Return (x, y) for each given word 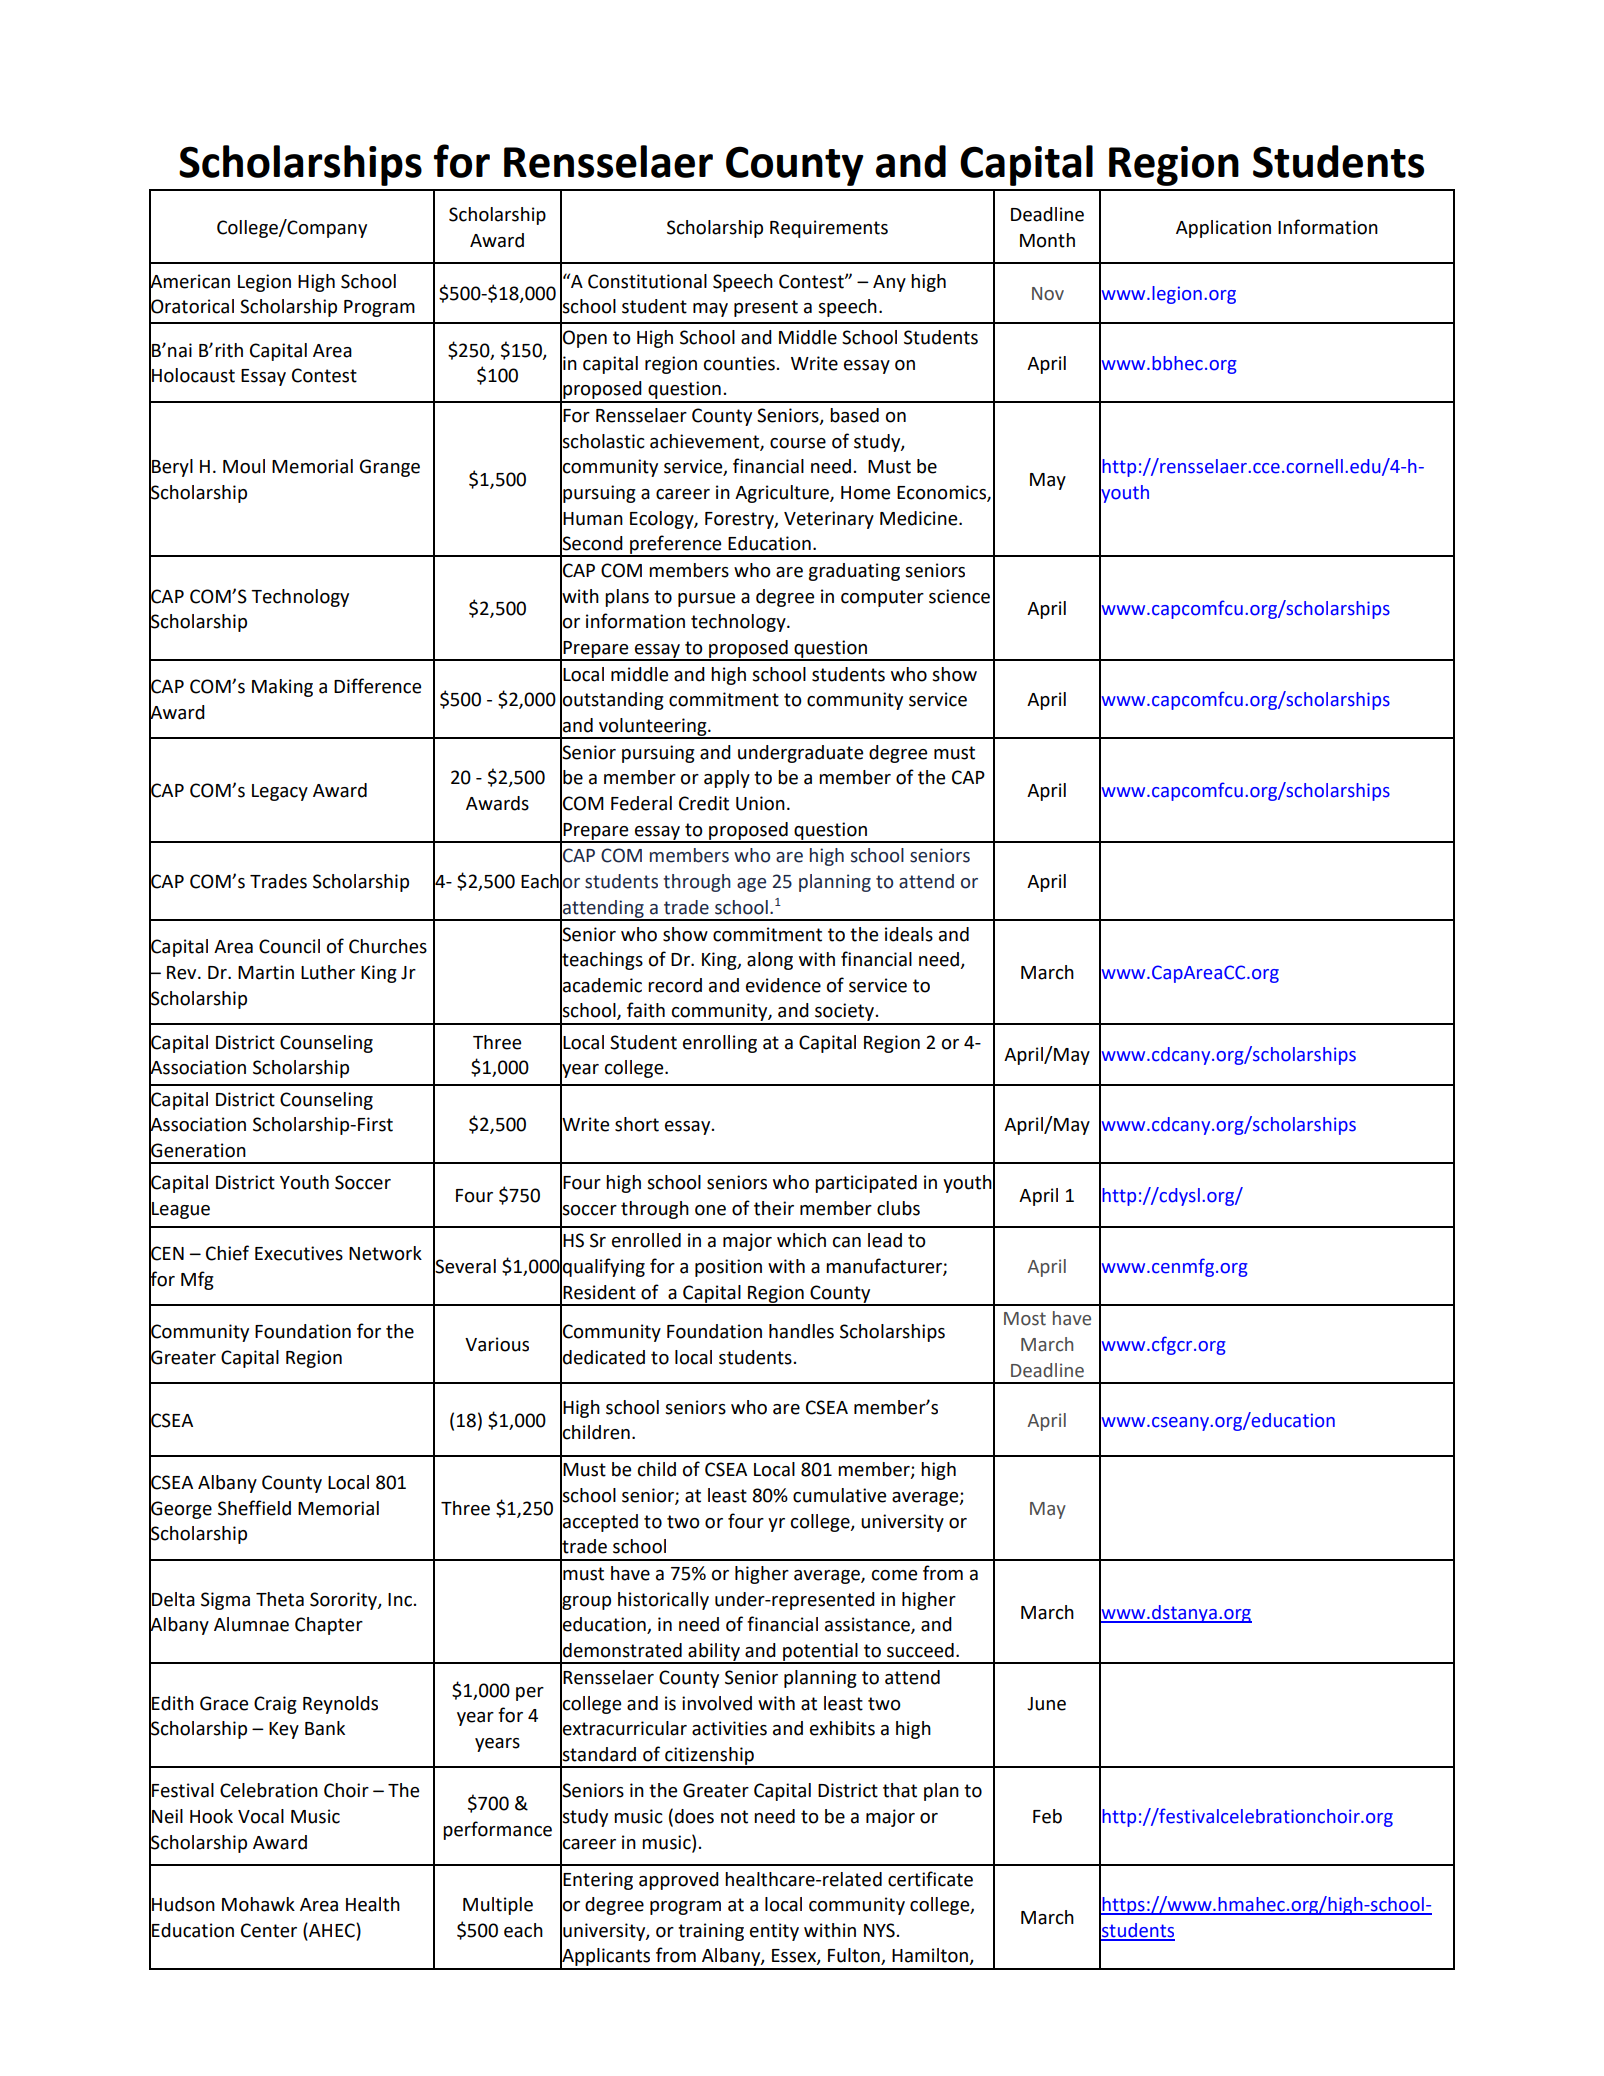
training (711, 1932)
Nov (1048, 294)
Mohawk (258, 1904)
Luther (328, 972)
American (189, 281)
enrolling (720, 1044)
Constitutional (647, 281)
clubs (898, 1208)
